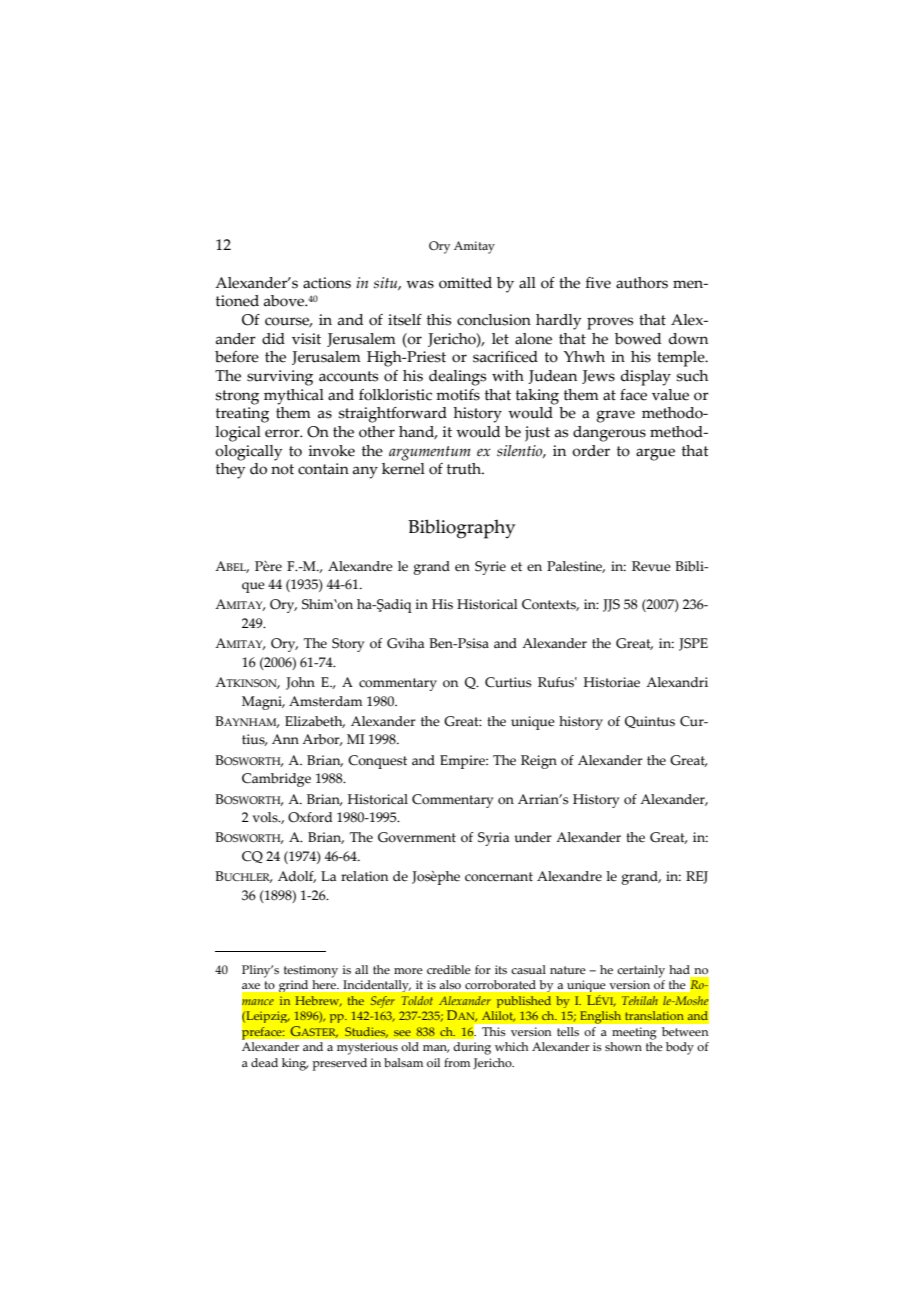 This image has height=1308, width=924. What do you see at coordinates (655, 454) in the image?
I see `argue` at bounding box center [655, 454].
